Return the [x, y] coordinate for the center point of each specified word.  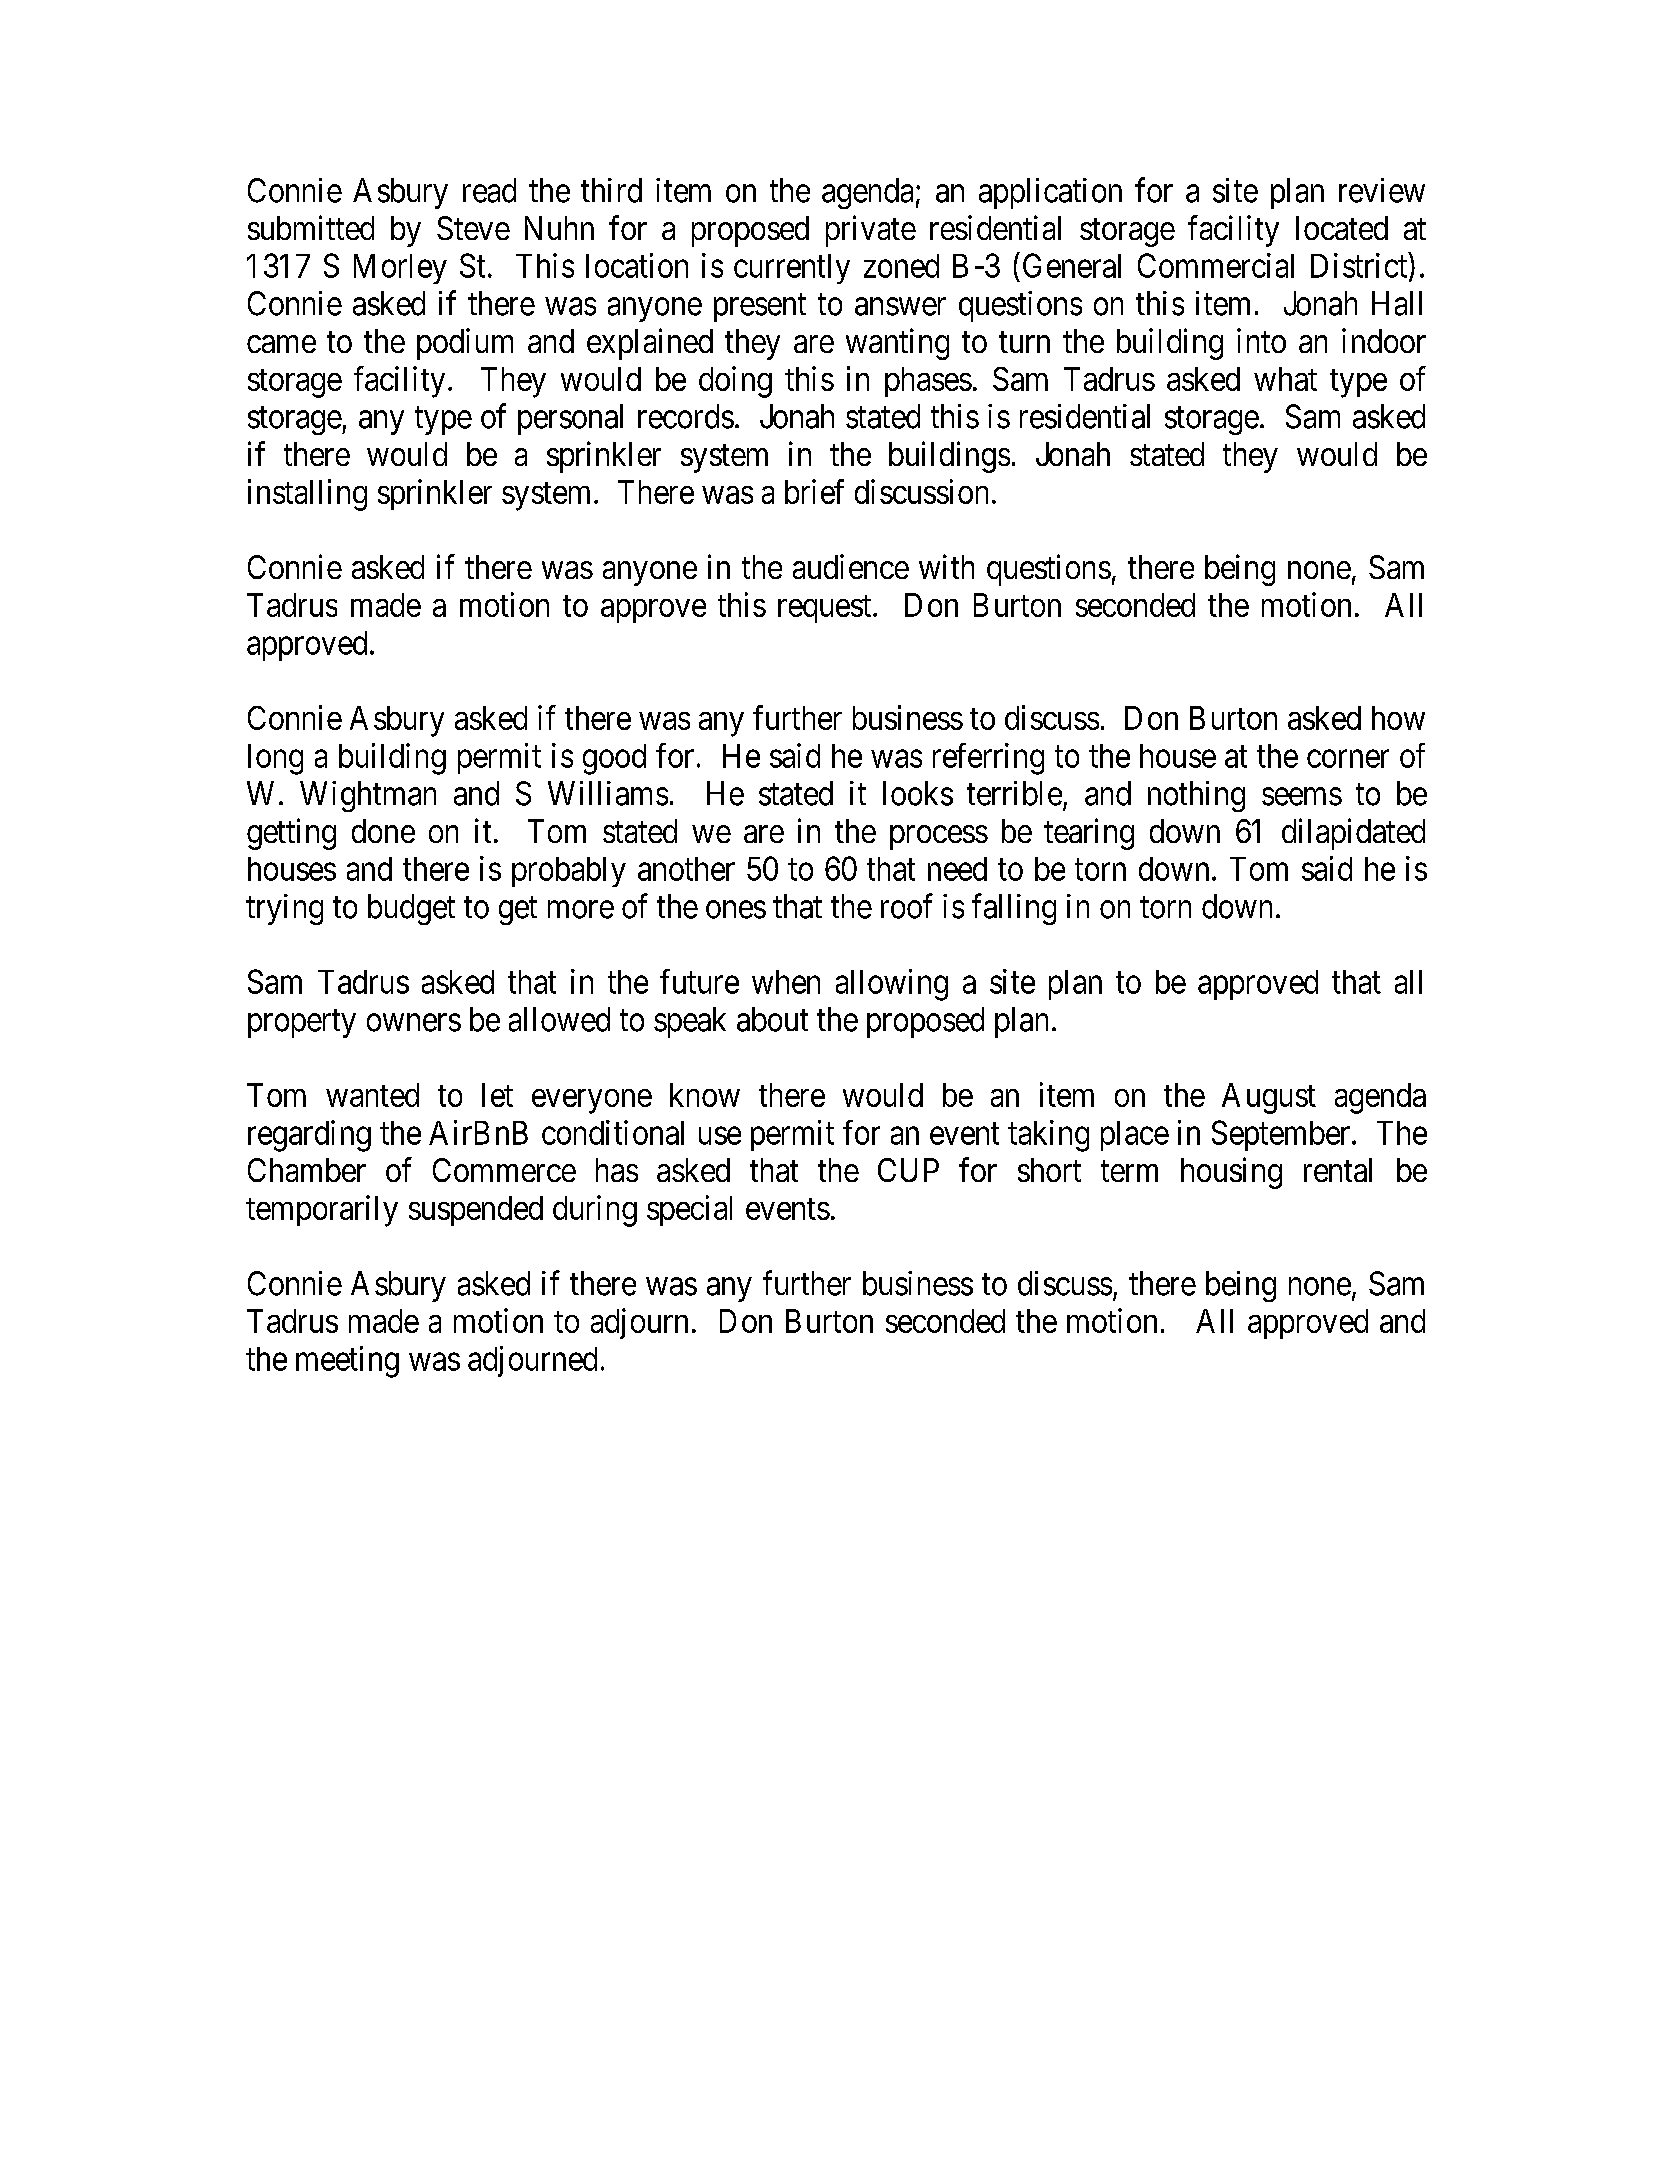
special [689, 1210]
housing [1231, 1173]
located [1342, 228]
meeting [347, 1362]
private [871, 231]
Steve [473, 228]
